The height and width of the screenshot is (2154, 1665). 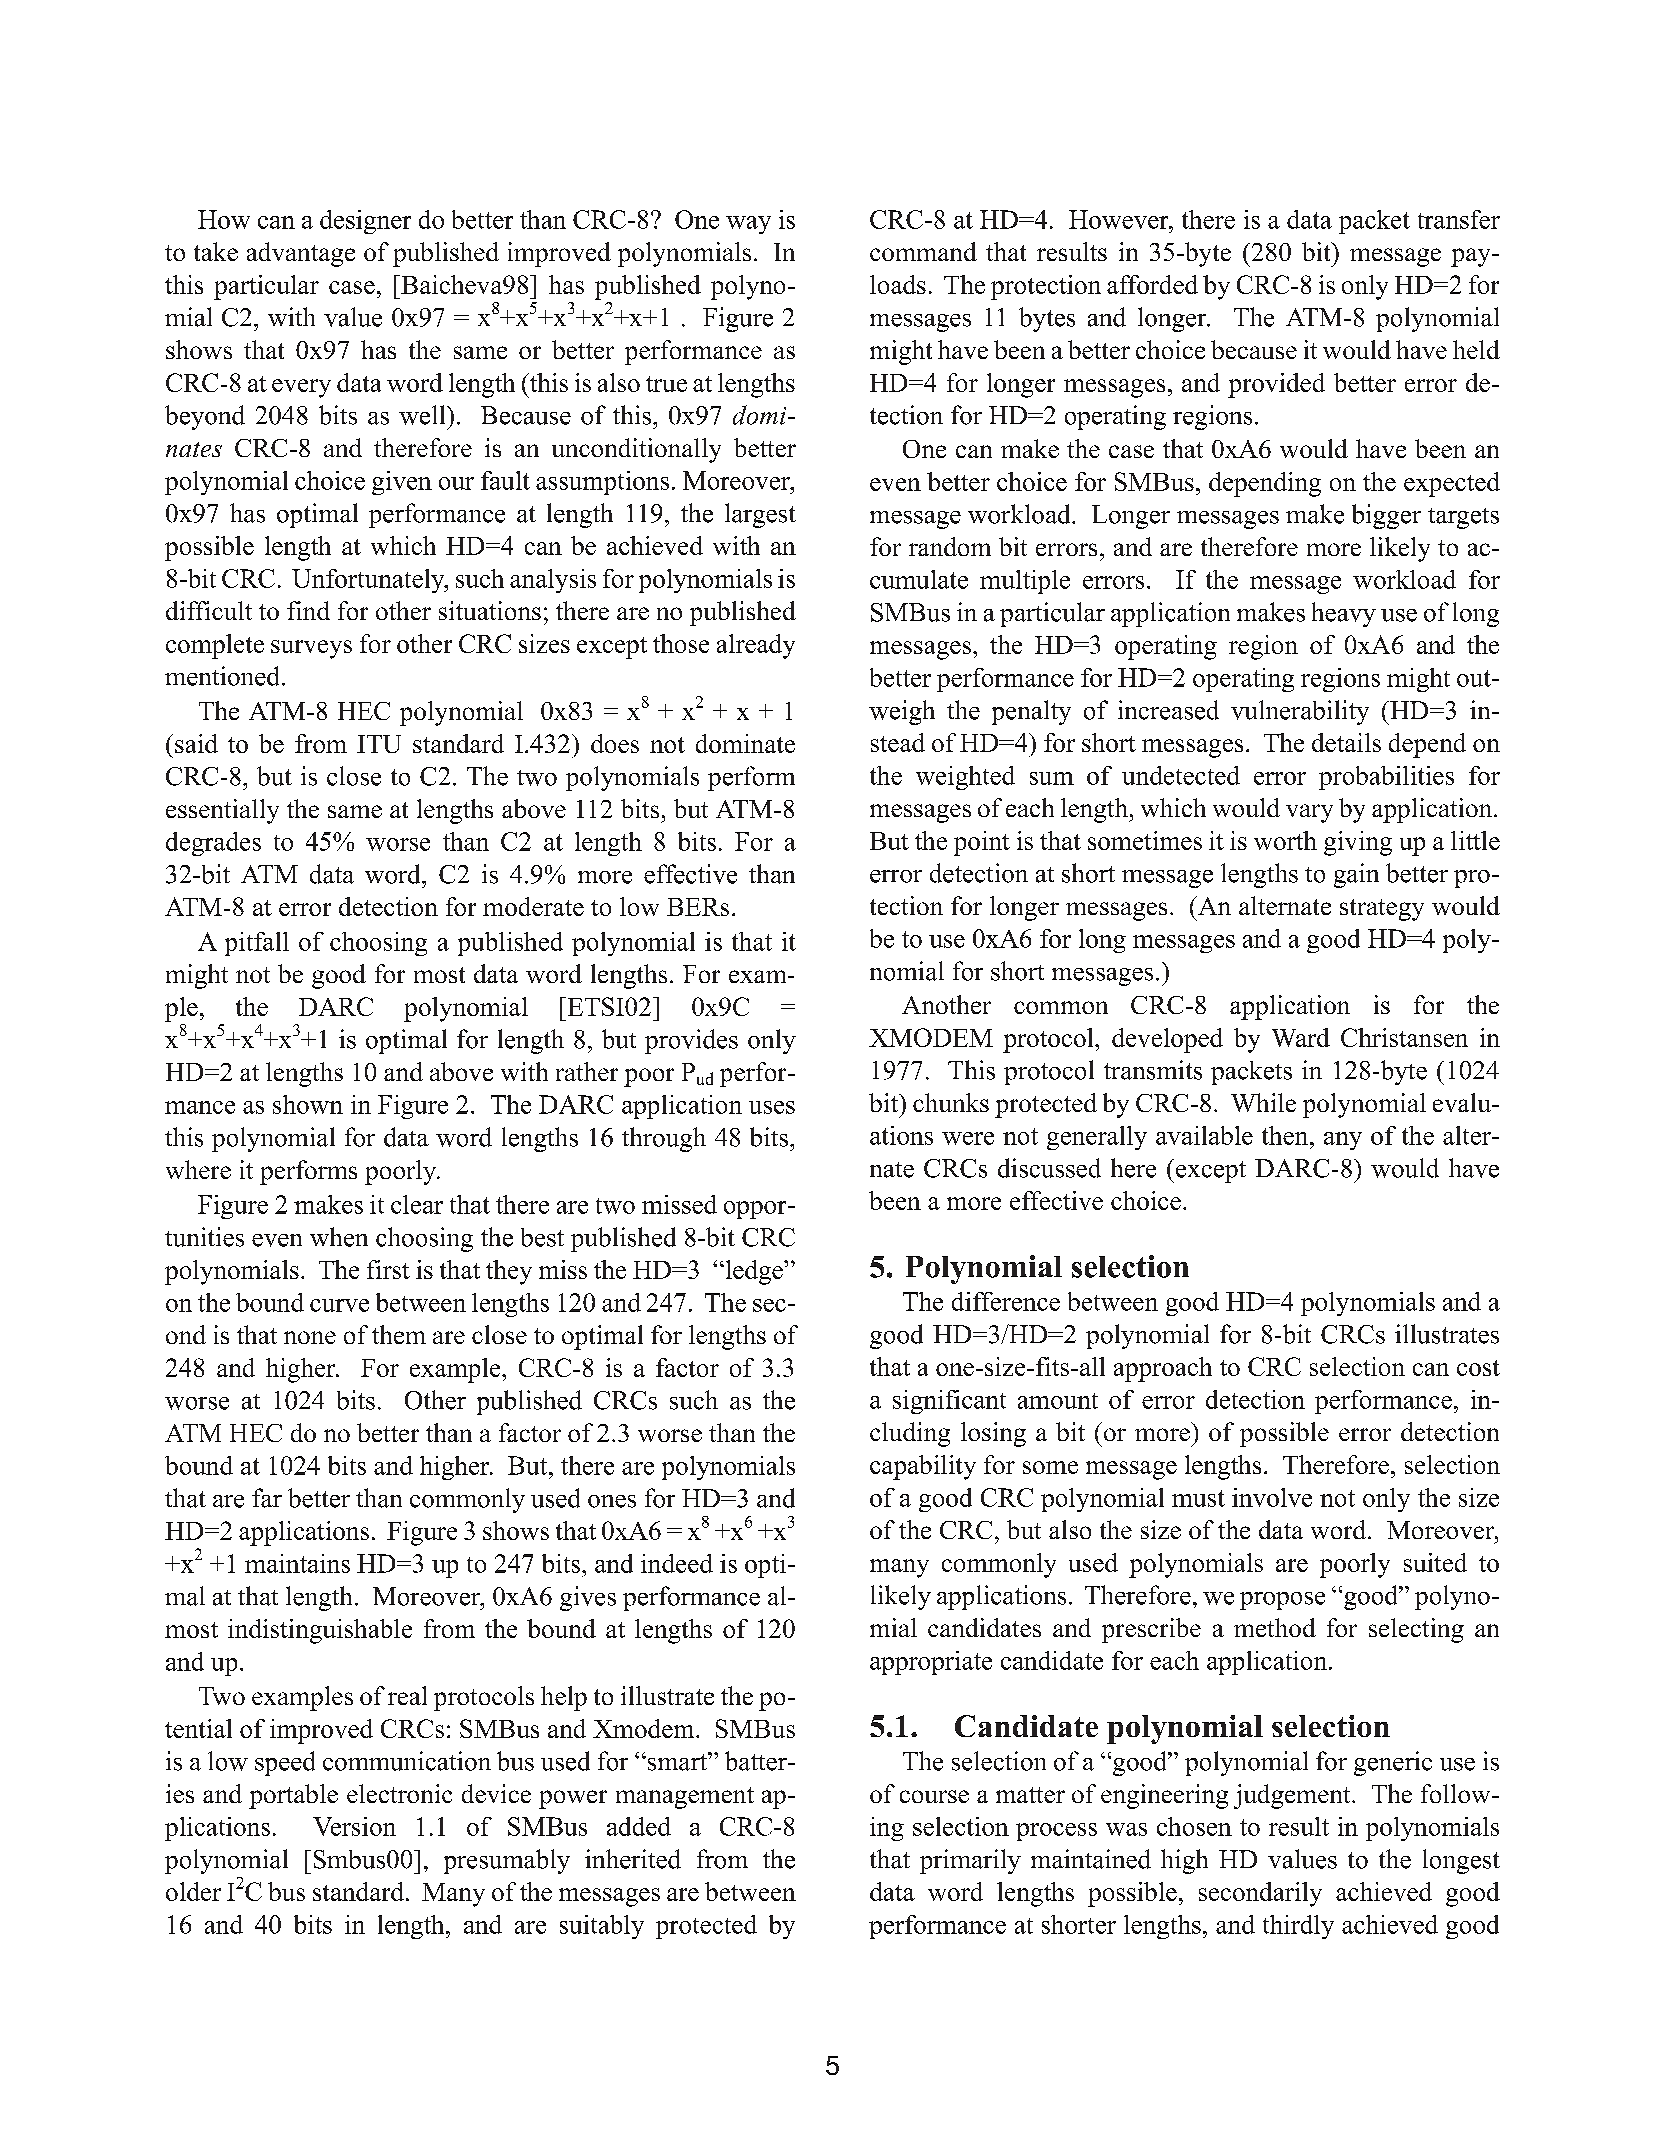 I want to click on none, so click(x=310, y=1337).
